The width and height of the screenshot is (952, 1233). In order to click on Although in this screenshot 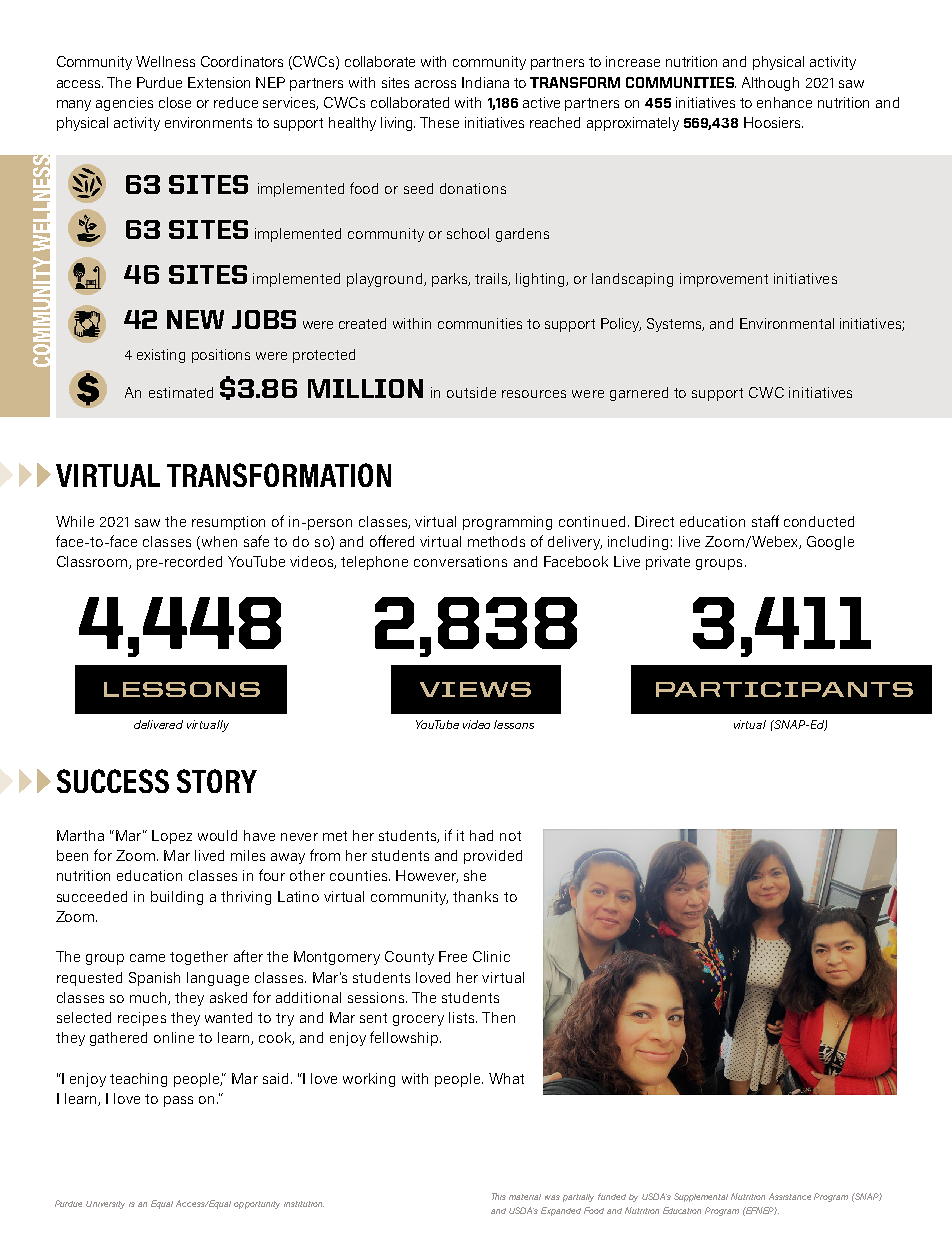, I will do `click(770, 84)`.
